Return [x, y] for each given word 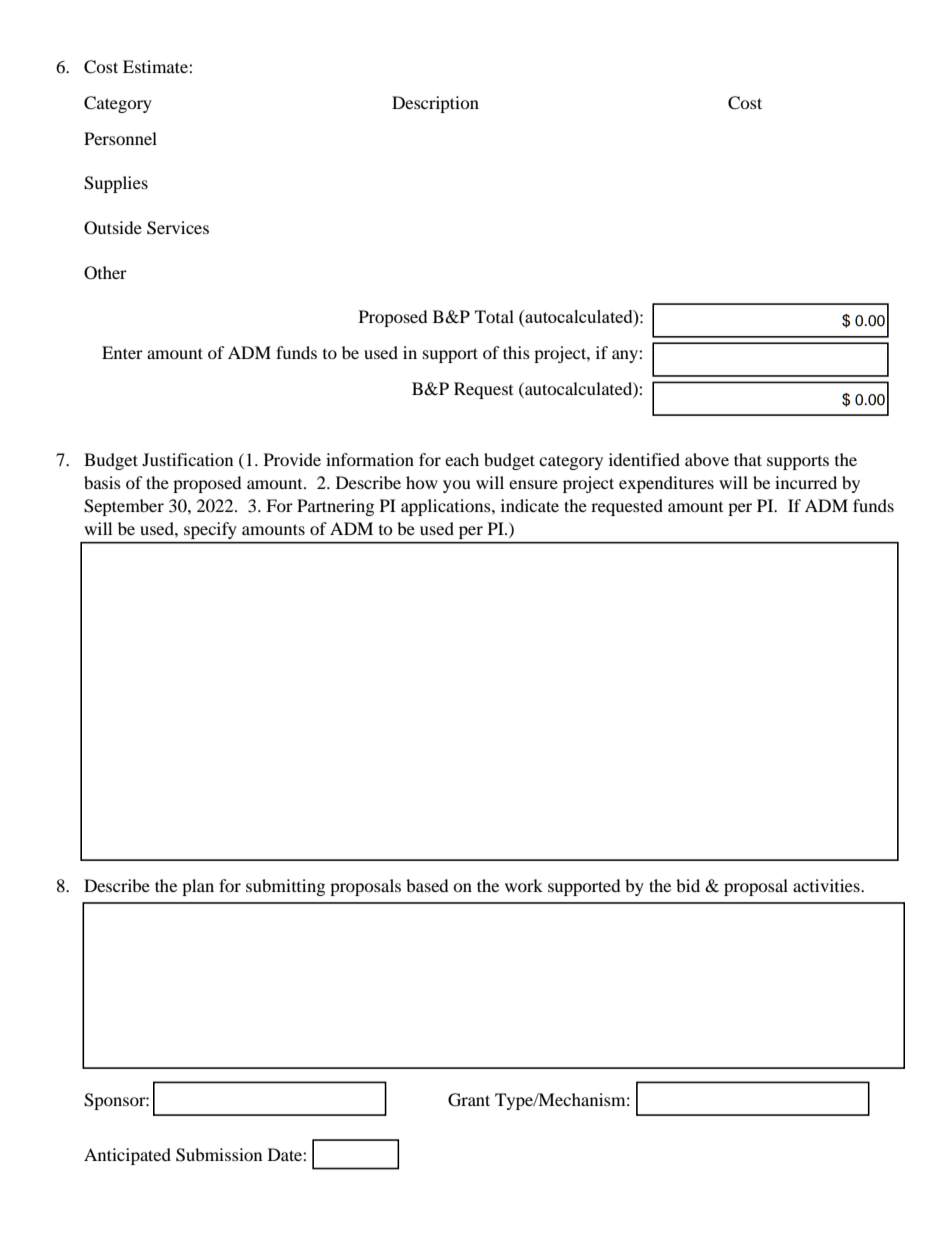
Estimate [156, 66]
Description [435, 104]
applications [447, 507]
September [124, 507]
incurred [806, 482]
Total [494, 316]
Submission [219, 1155]
